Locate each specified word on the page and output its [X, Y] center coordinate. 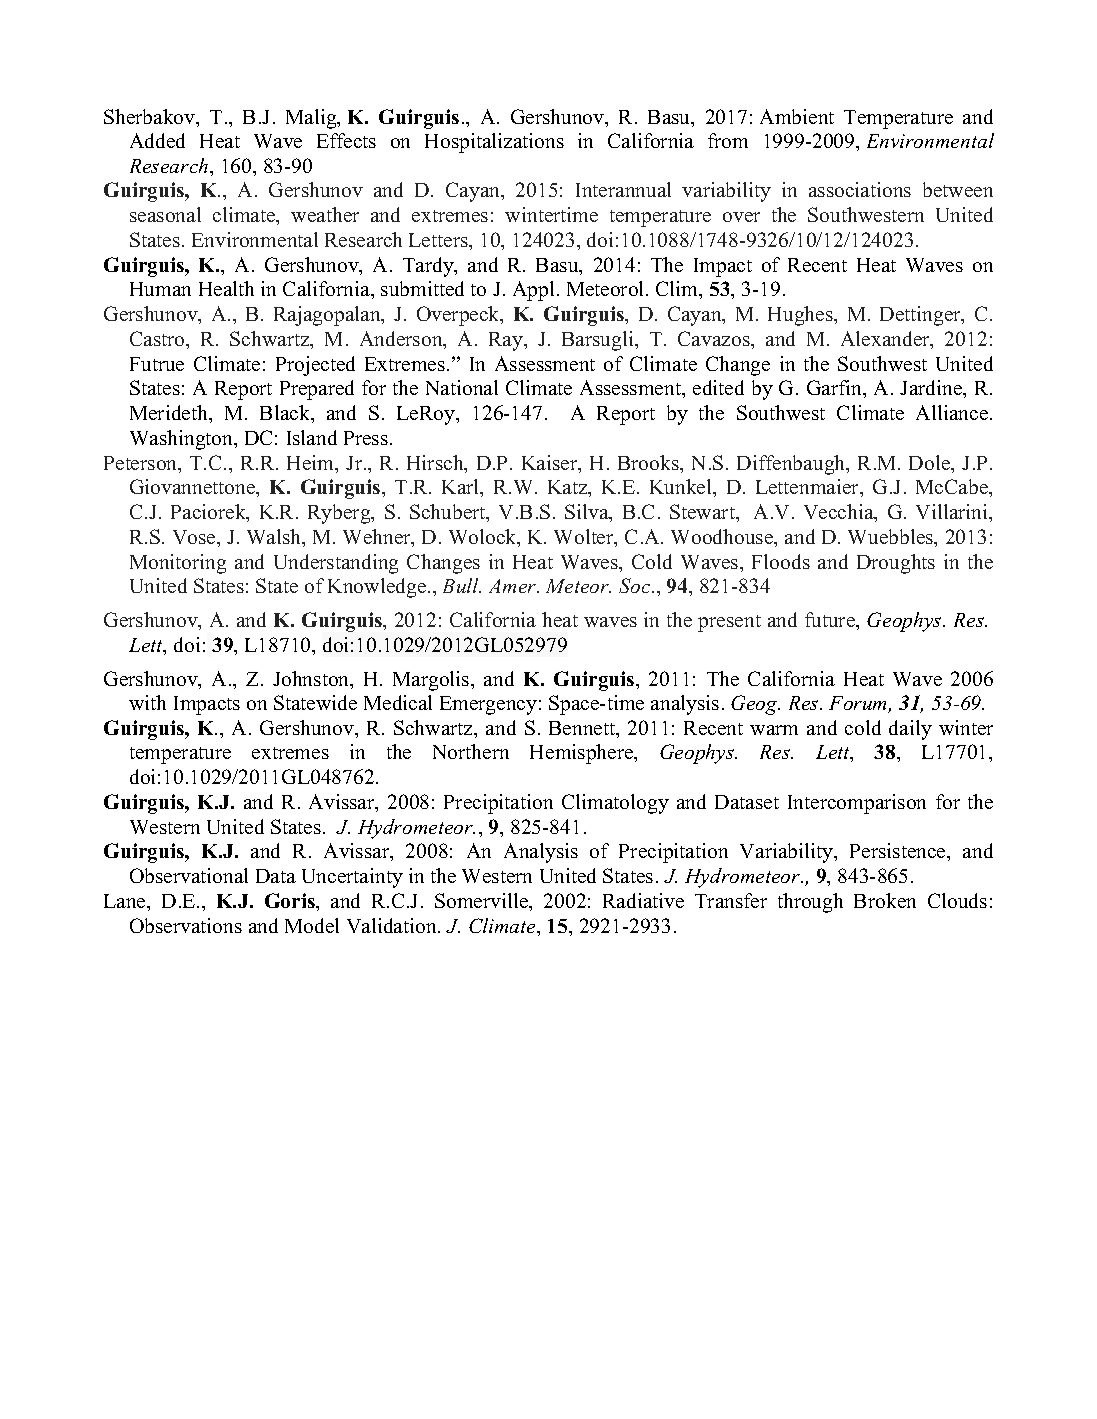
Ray [507, 341]
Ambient [797, 116]
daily [910, 730]
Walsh [275, 538]
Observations [186, 925]
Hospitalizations [494, 143]
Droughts [896, 564]
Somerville [483, 902]
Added [157, 140]
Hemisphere [583, 754]
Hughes [801, 316]
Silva [588, 513]
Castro [158, 338]
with [147, 702]
